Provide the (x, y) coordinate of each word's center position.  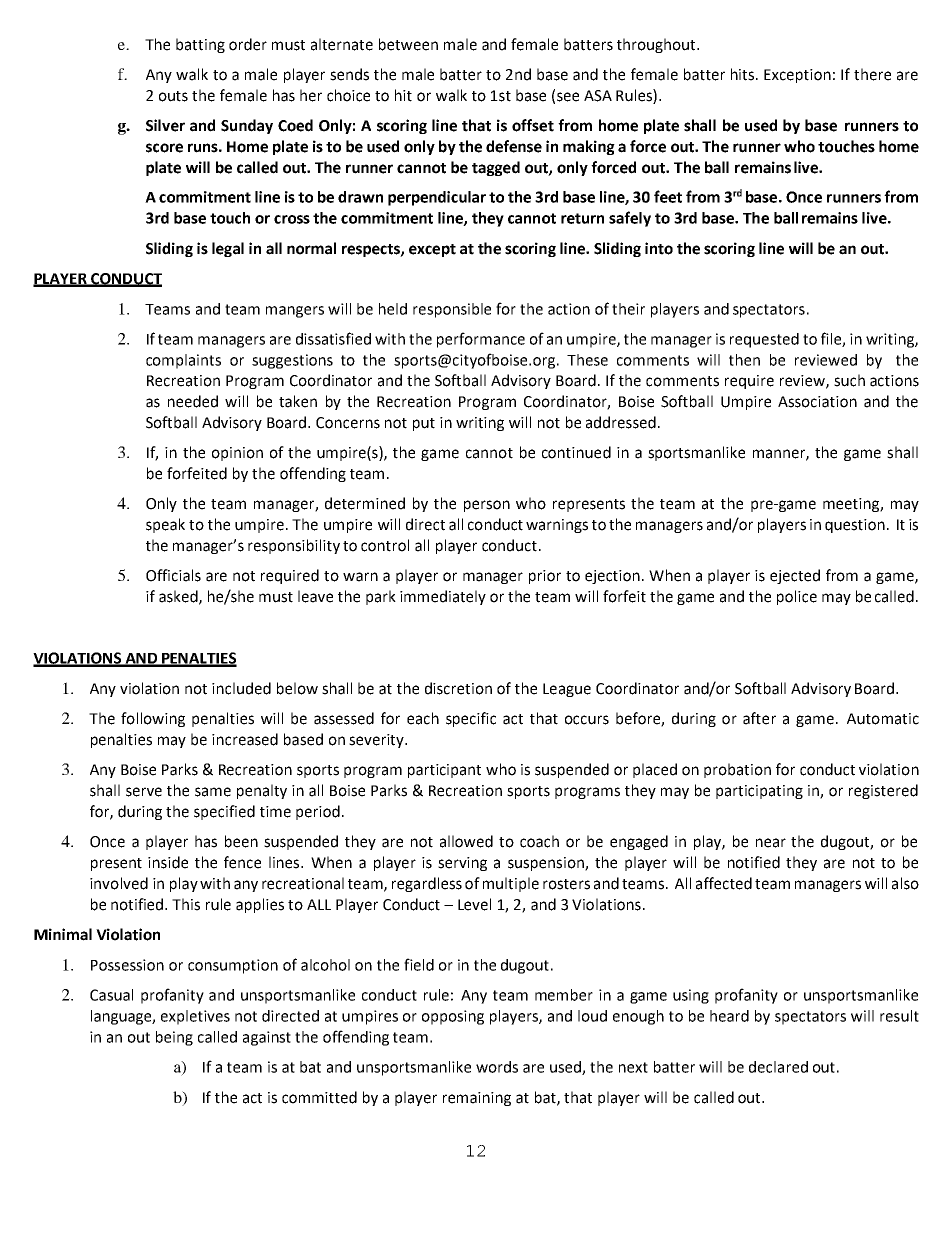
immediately (443, 597)
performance (481, 340)
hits (744, 74)
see (568, 97)
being (174, 1038)
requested (764, 340)
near (771, 843)
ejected (795, 576)
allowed (466, 841)
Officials (173, 575)
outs (173, 96)
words (497, 1067)
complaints (183, 361)
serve (144, 792)
